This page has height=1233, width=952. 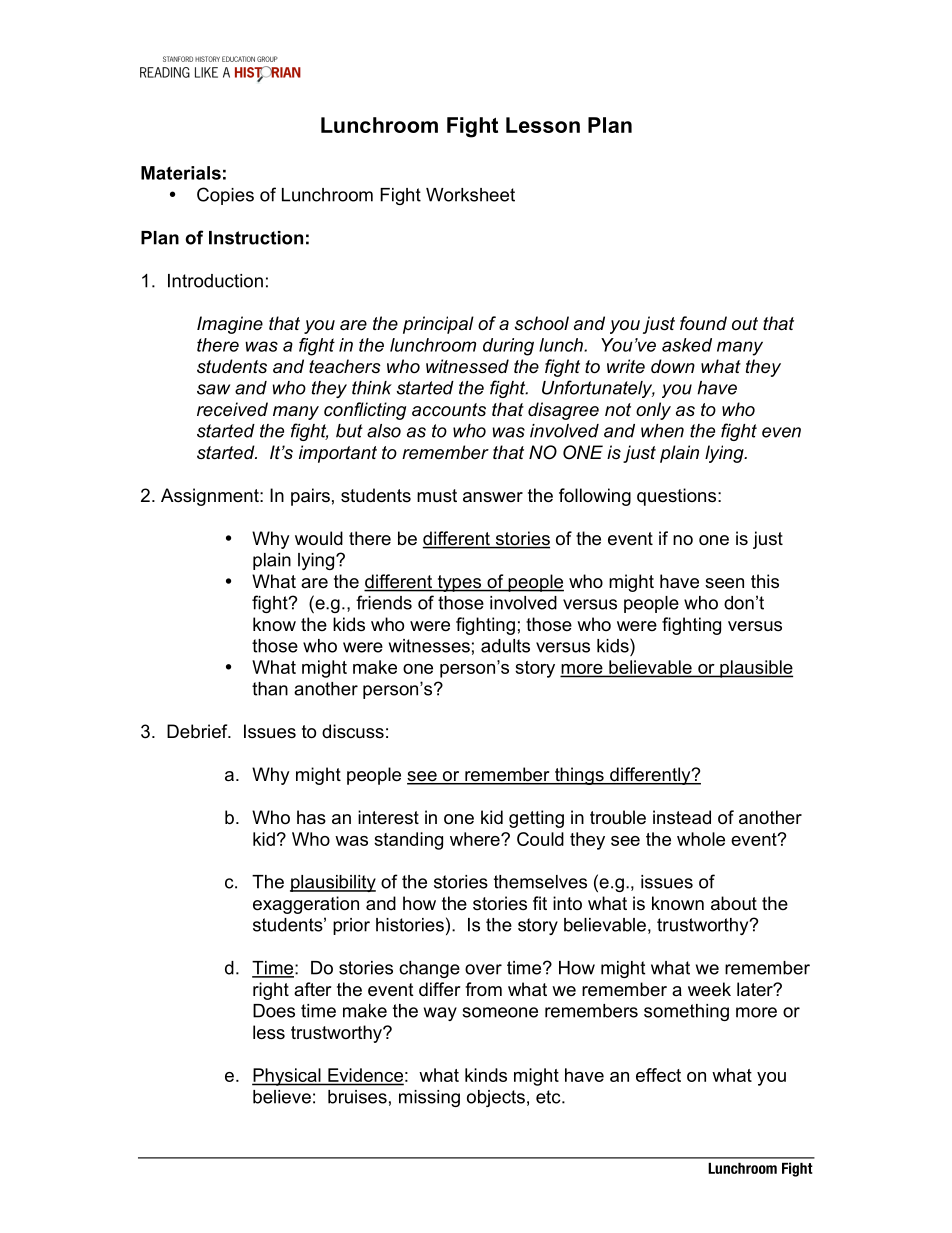 I want to click on accounts, so click(x=449, y=410).
